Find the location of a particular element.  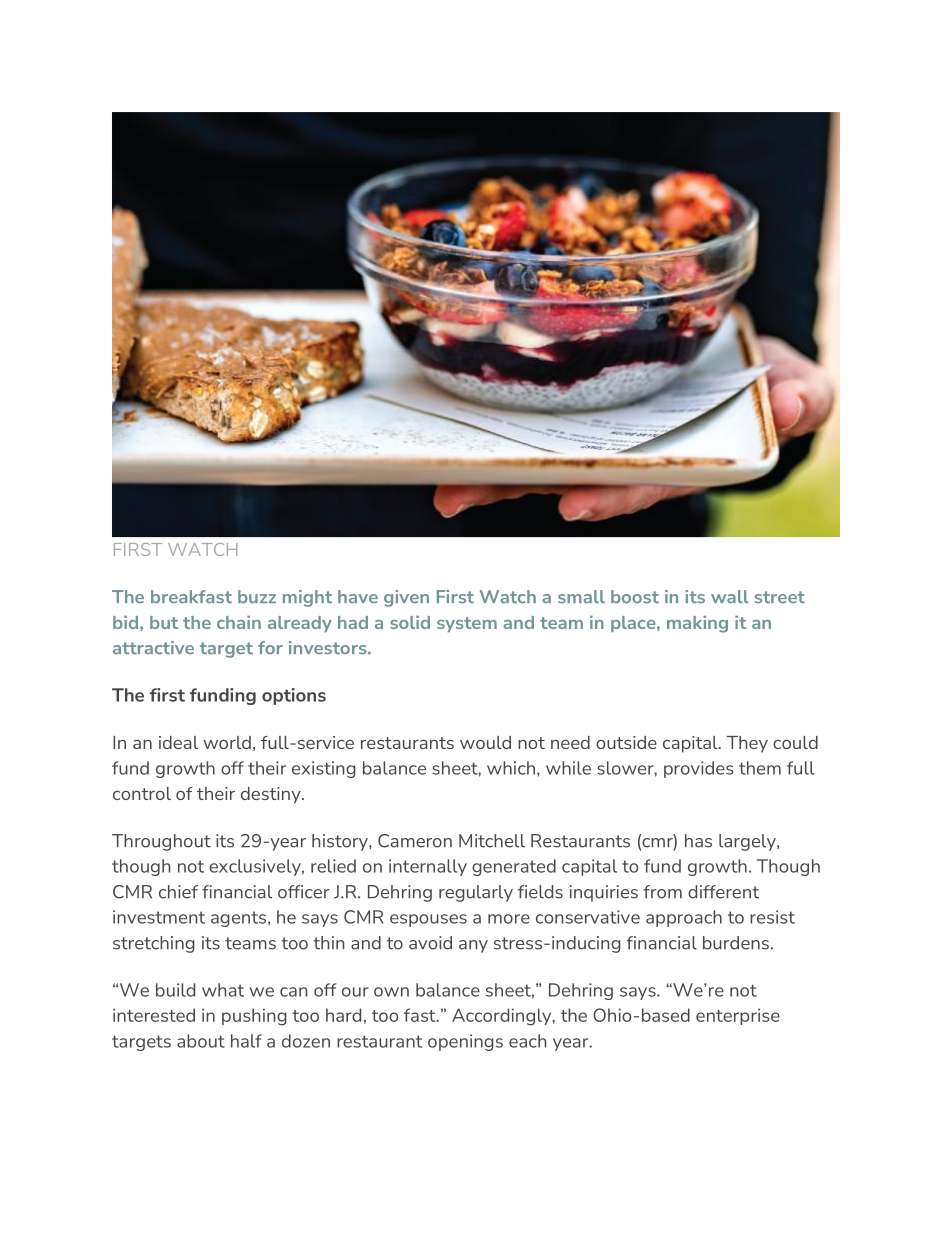

would is located at coordinates (485, 742).
